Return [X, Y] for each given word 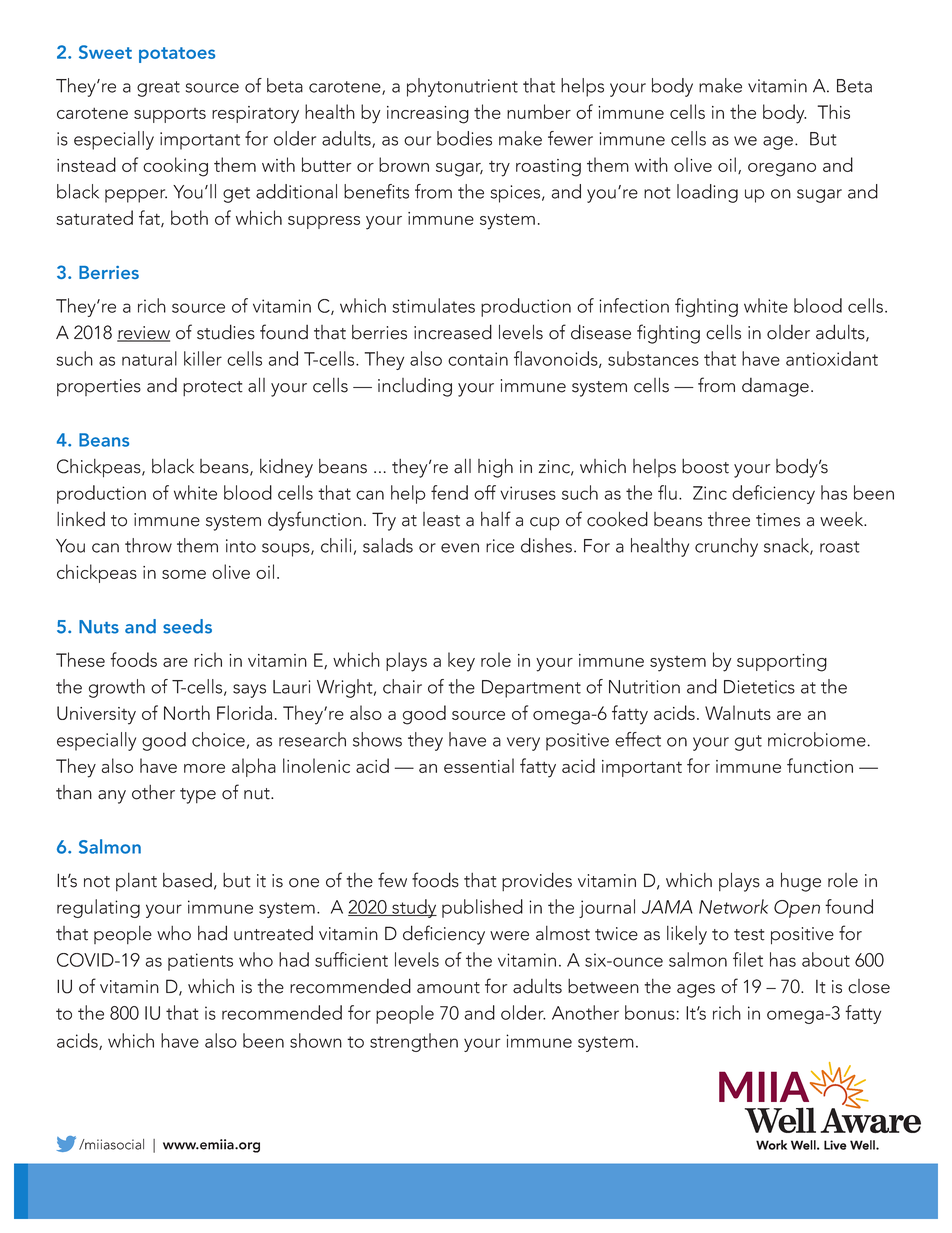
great [158, 89]
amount [448, 988]
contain [478, 359]
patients [200, 962]
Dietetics [759, 687]
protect [213, 388]
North [187, 712]
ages [696, 991]
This [834, 111]
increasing [428, 115]
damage [775, 387]
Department [531, 689]
